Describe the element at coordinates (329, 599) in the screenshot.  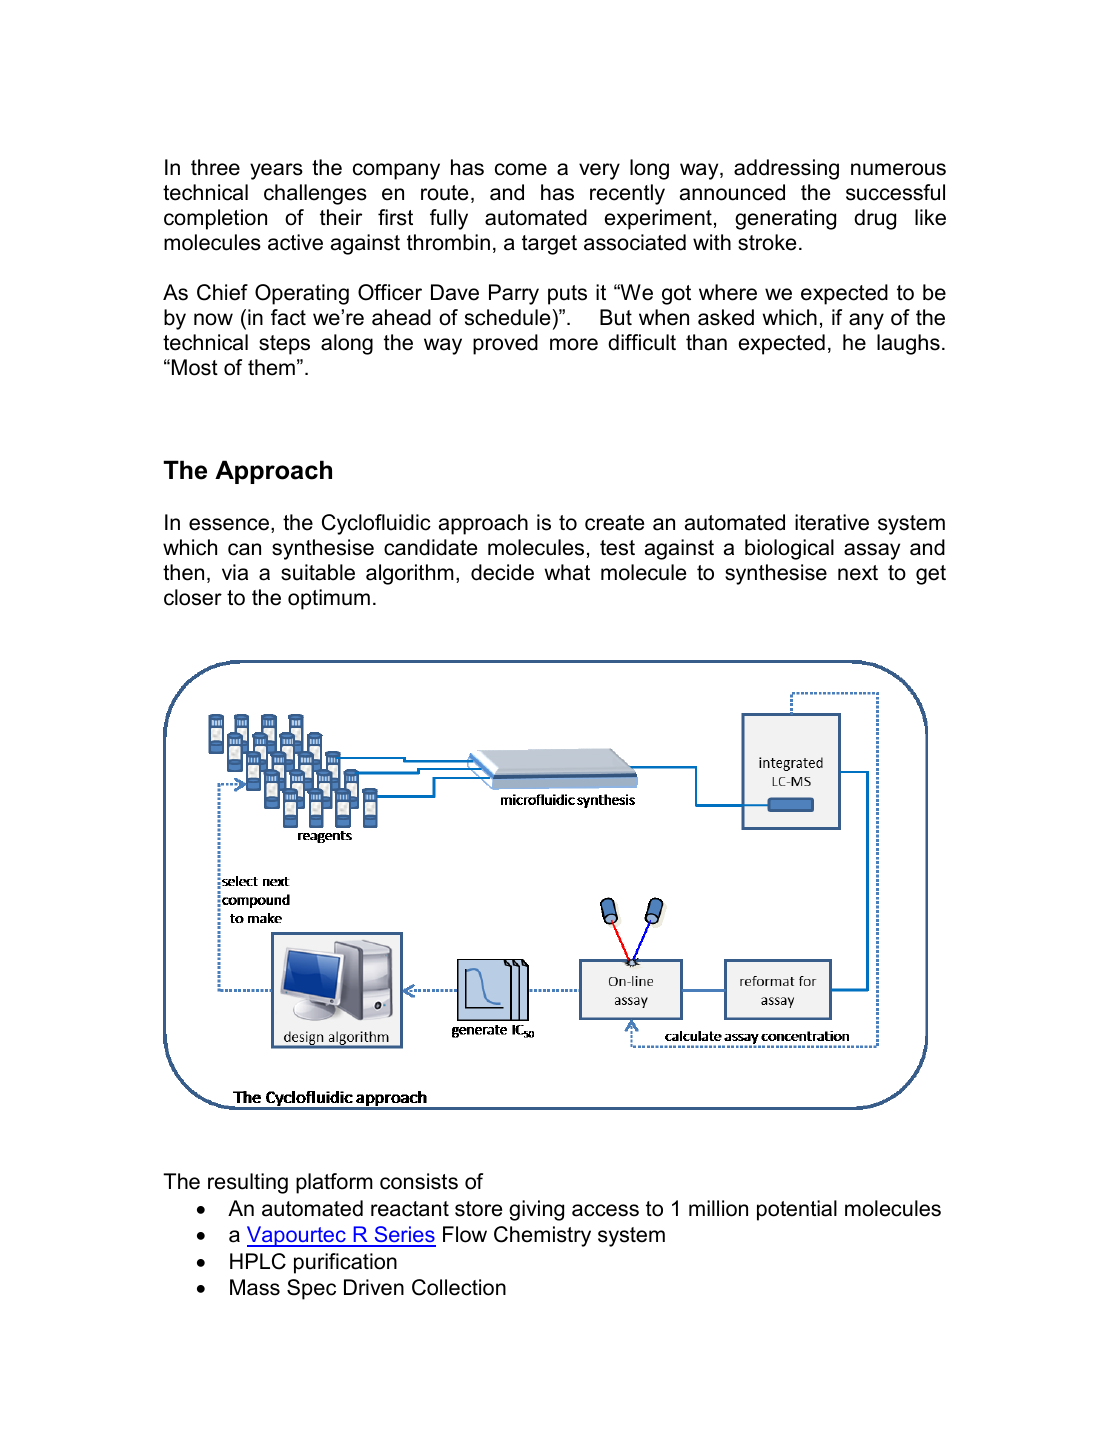
I see `optimum` at that location.
